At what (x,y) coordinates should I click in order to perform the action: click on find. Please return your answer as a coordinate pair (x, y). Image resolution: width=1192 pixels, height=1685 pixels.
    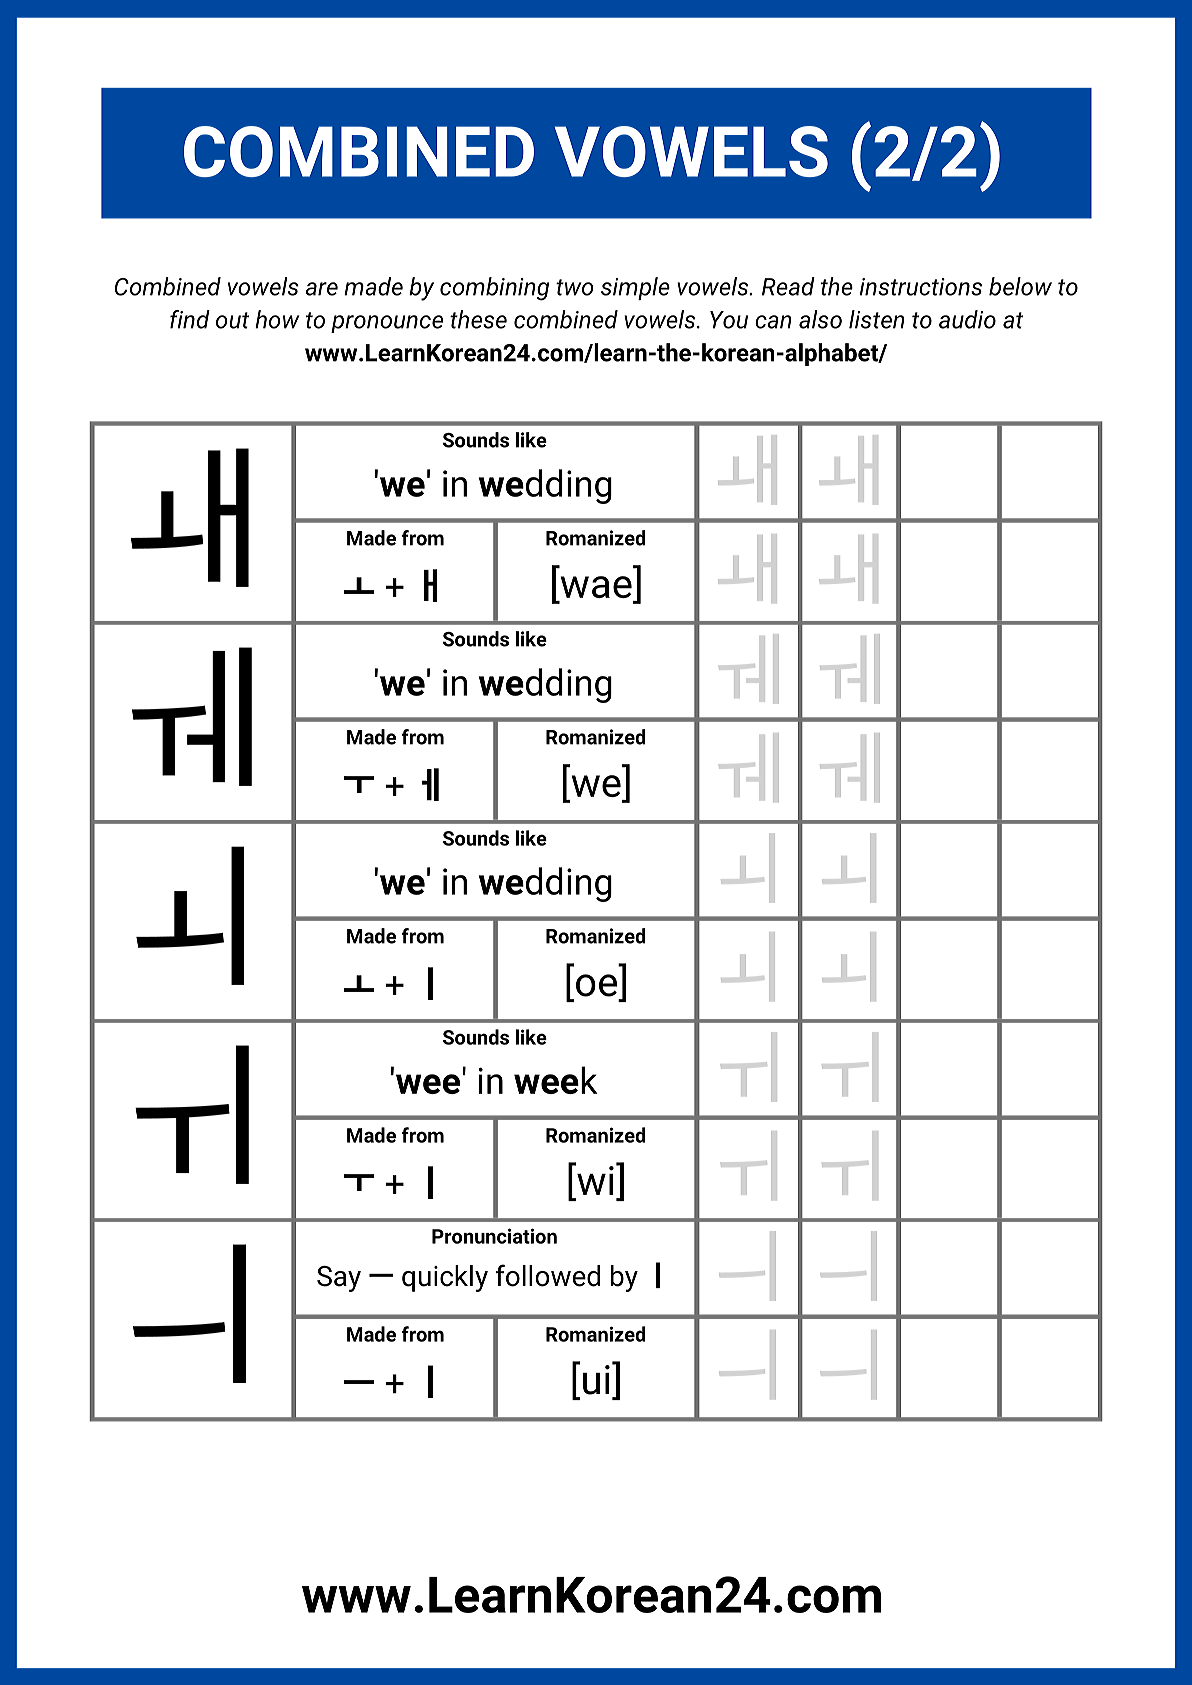
    Looking at the image, I should click on (190, 319).
